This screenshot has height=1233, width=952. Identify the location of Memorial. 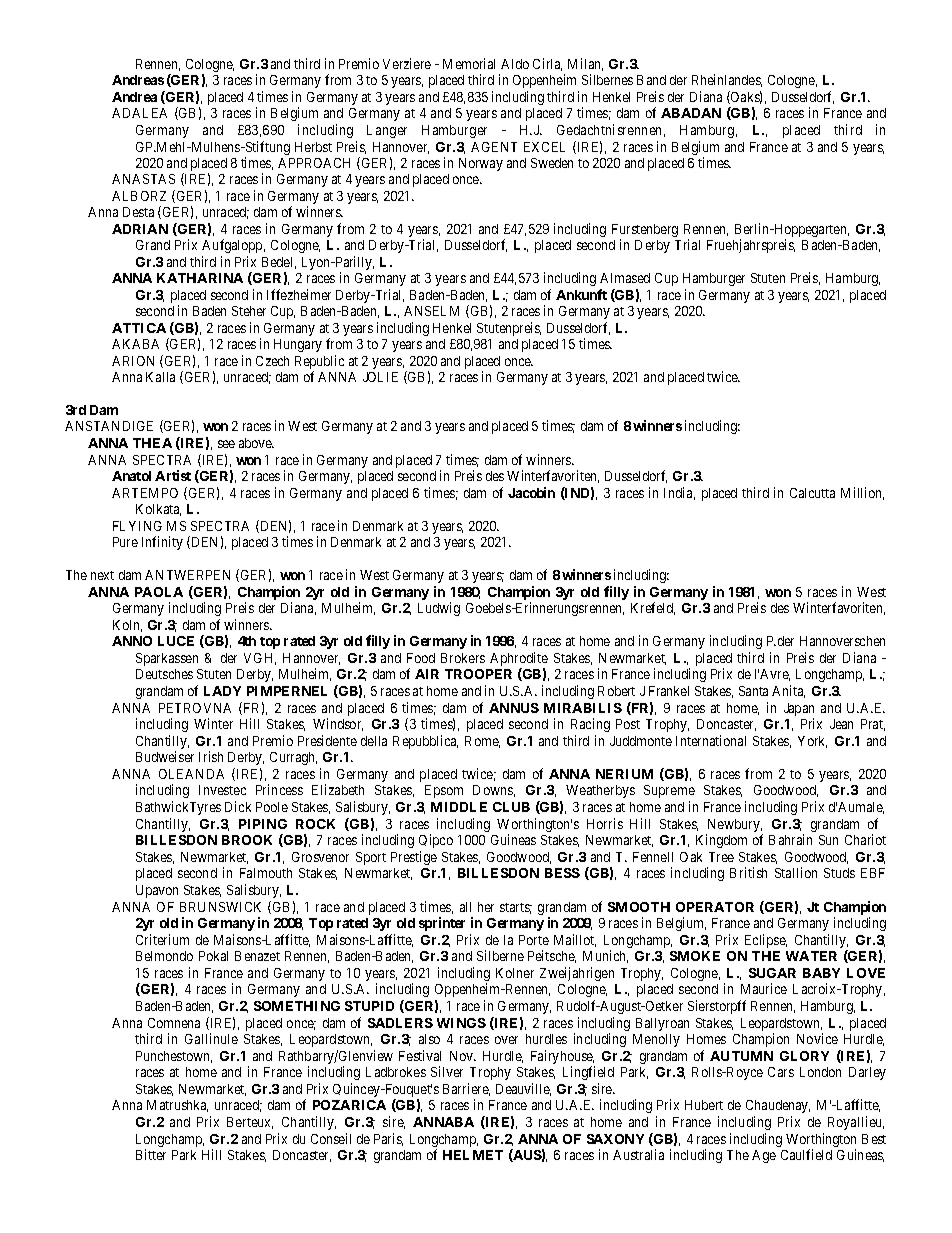
(469, 63).
